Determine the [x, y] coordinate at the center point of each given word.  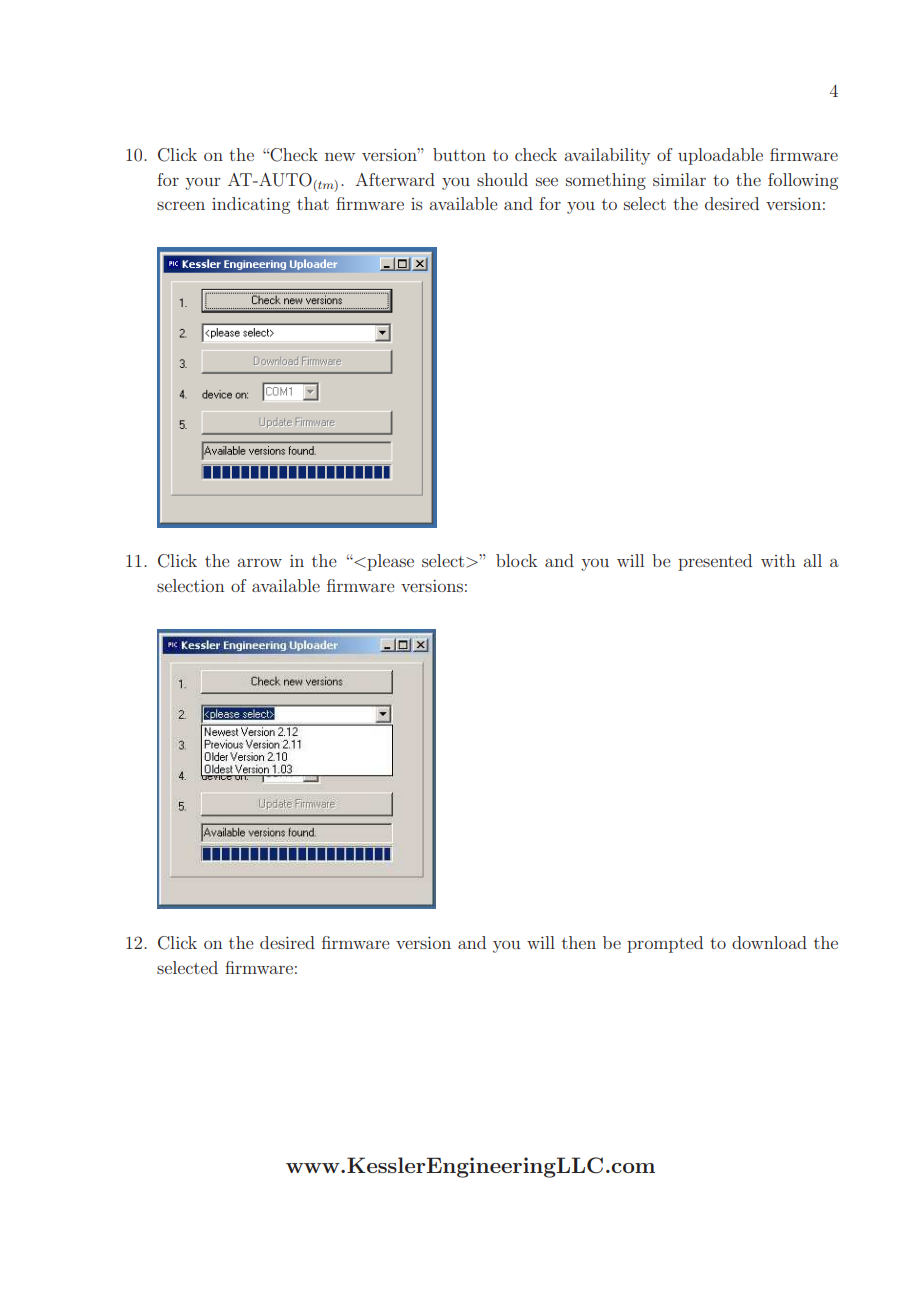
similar [679, 179]
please [389, 562]
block [516, 560]
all [812, 560]
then [579, 942]
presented [715, 562]
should [502, 179]
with [778, 560]
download [769, 942]
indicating [251, 205]
